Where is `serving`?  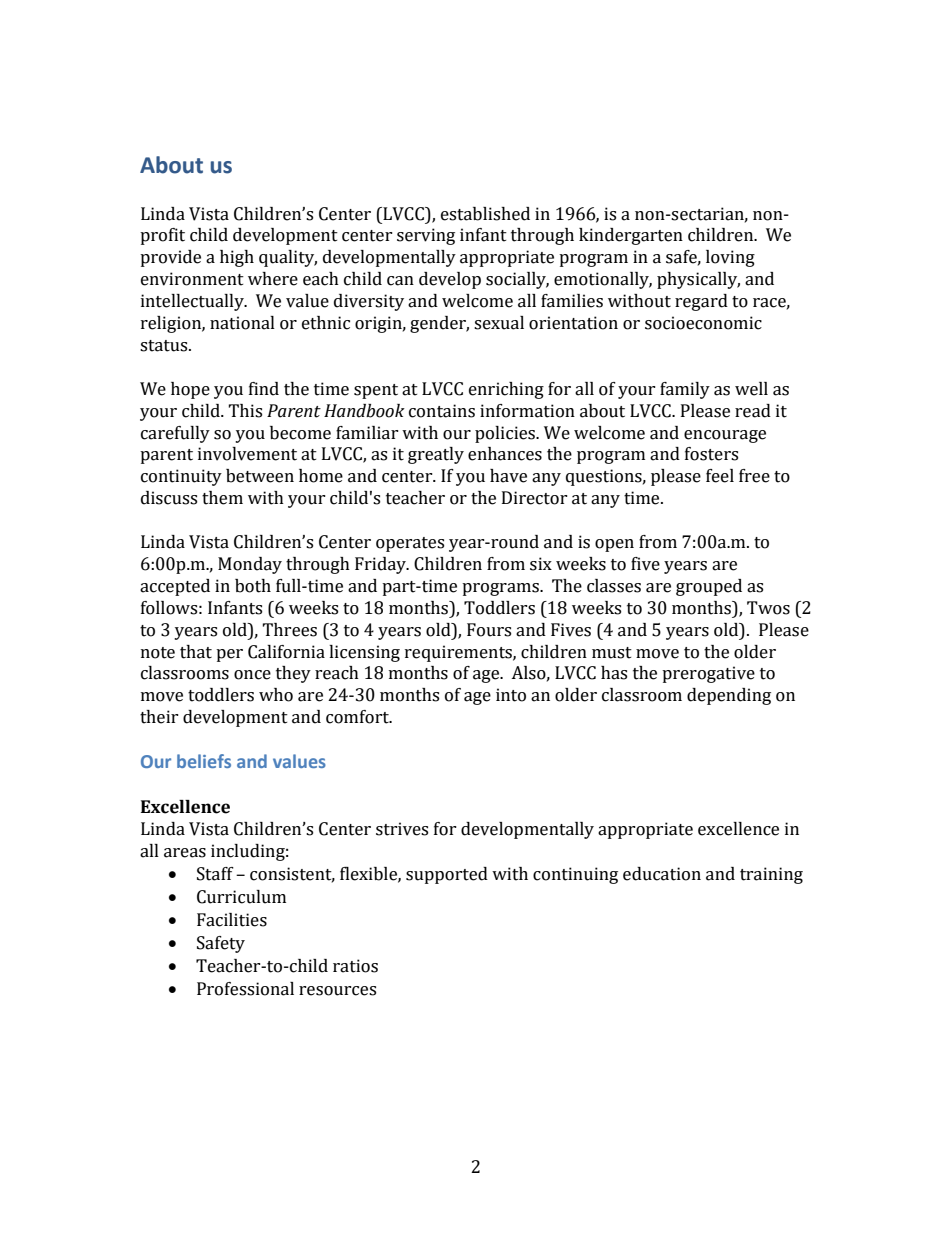
serving is located at coordinates (426, 236).
